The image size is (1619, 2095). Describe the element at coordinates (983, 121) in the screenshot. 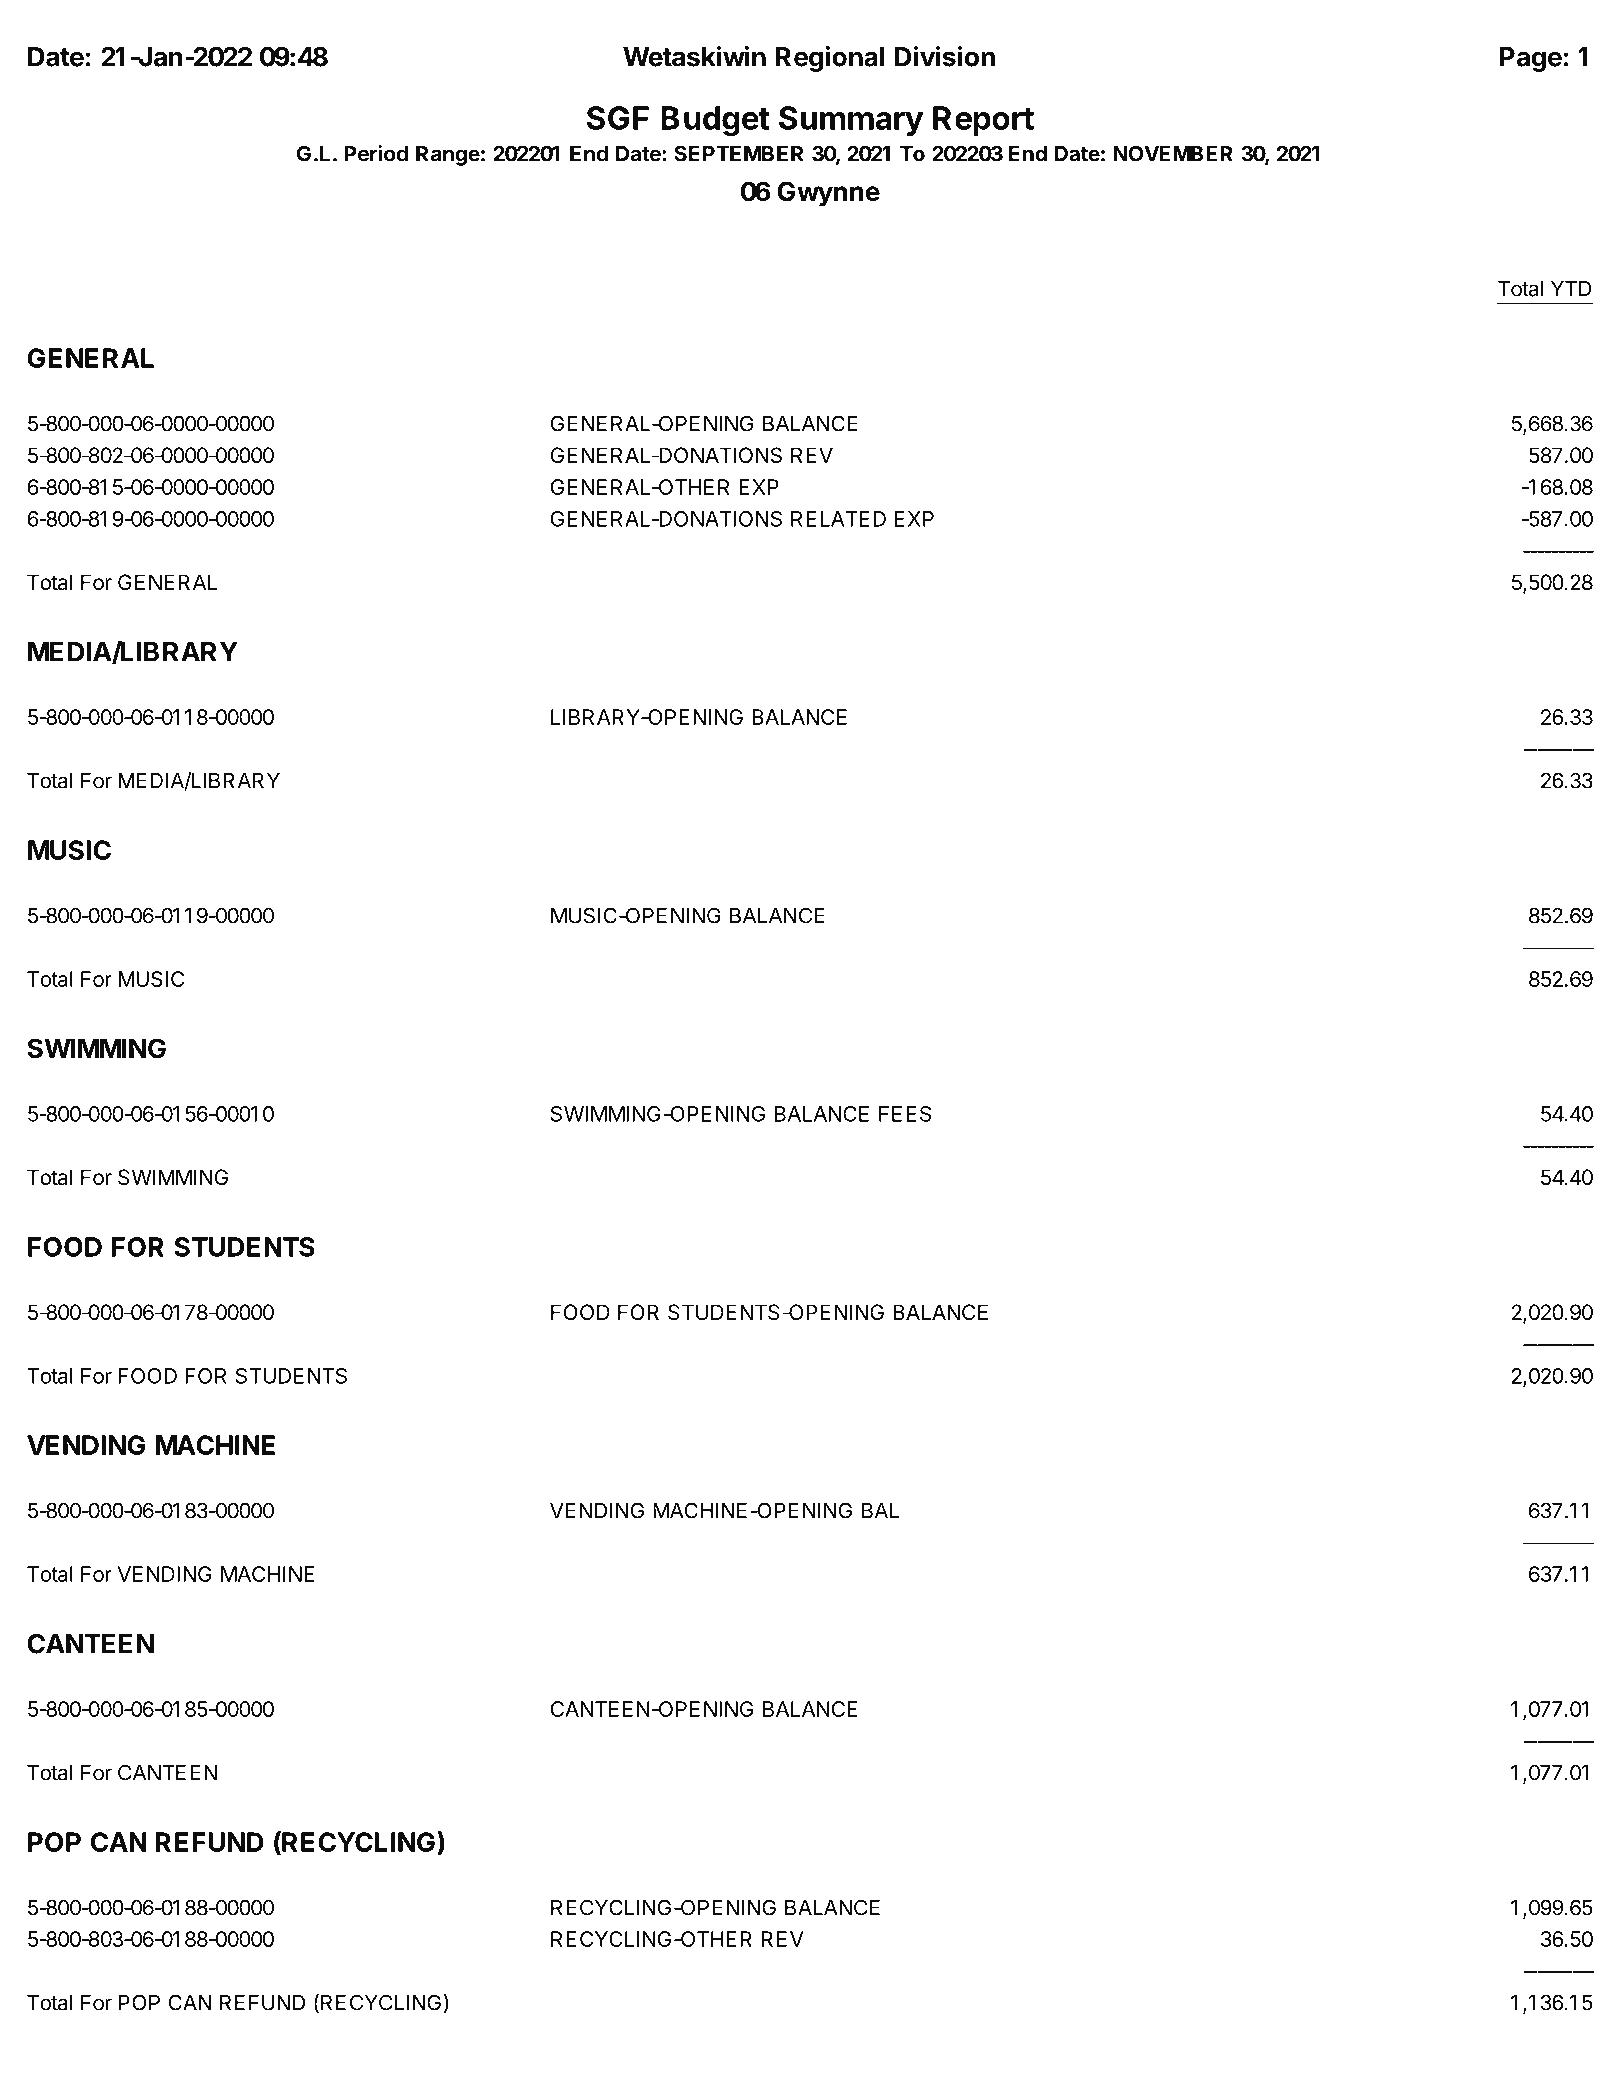

I see `Report` at that location.
